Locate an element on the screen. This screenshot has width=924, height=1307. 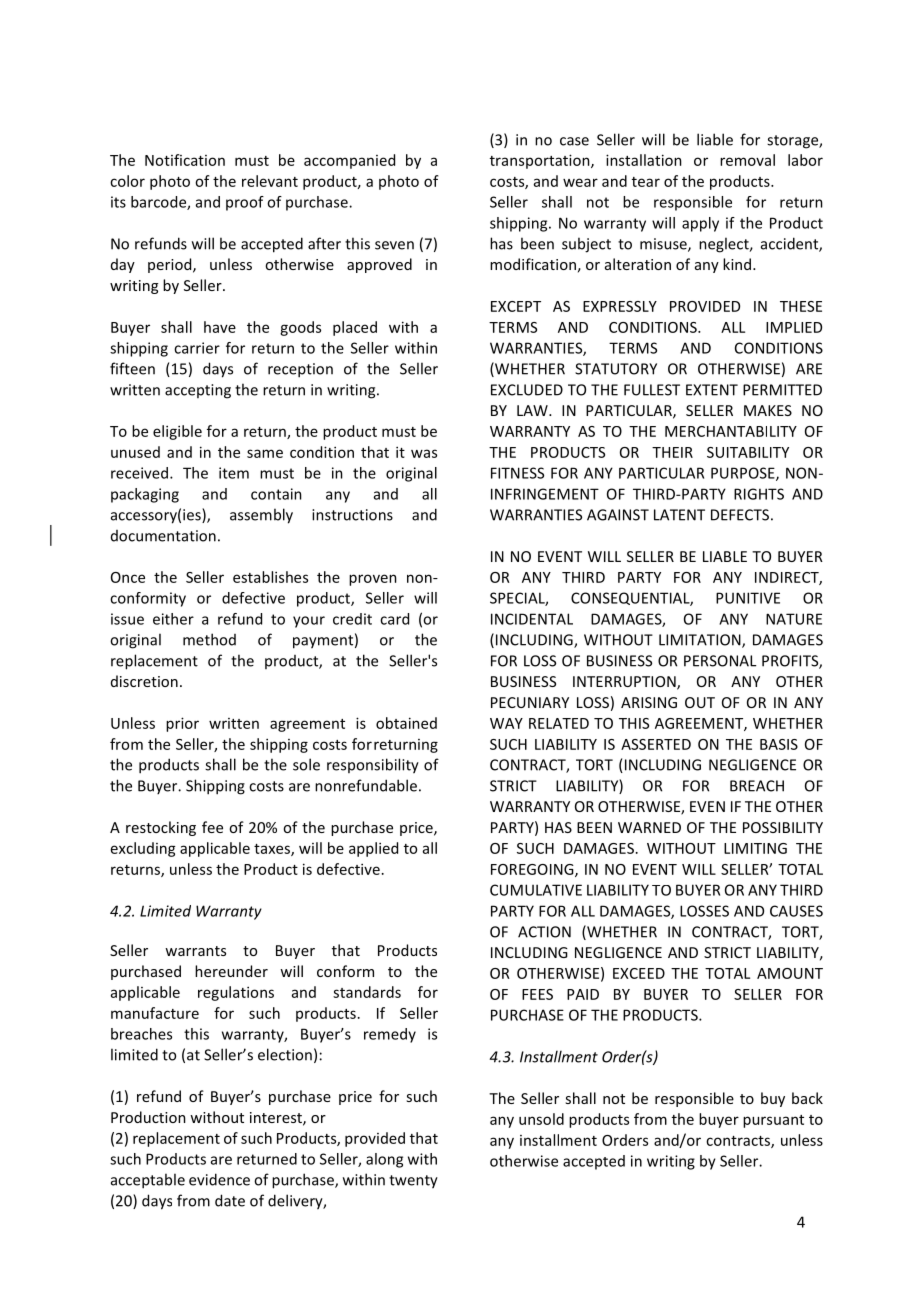
CUMULATIVE is located at coordinates (536, 890).
